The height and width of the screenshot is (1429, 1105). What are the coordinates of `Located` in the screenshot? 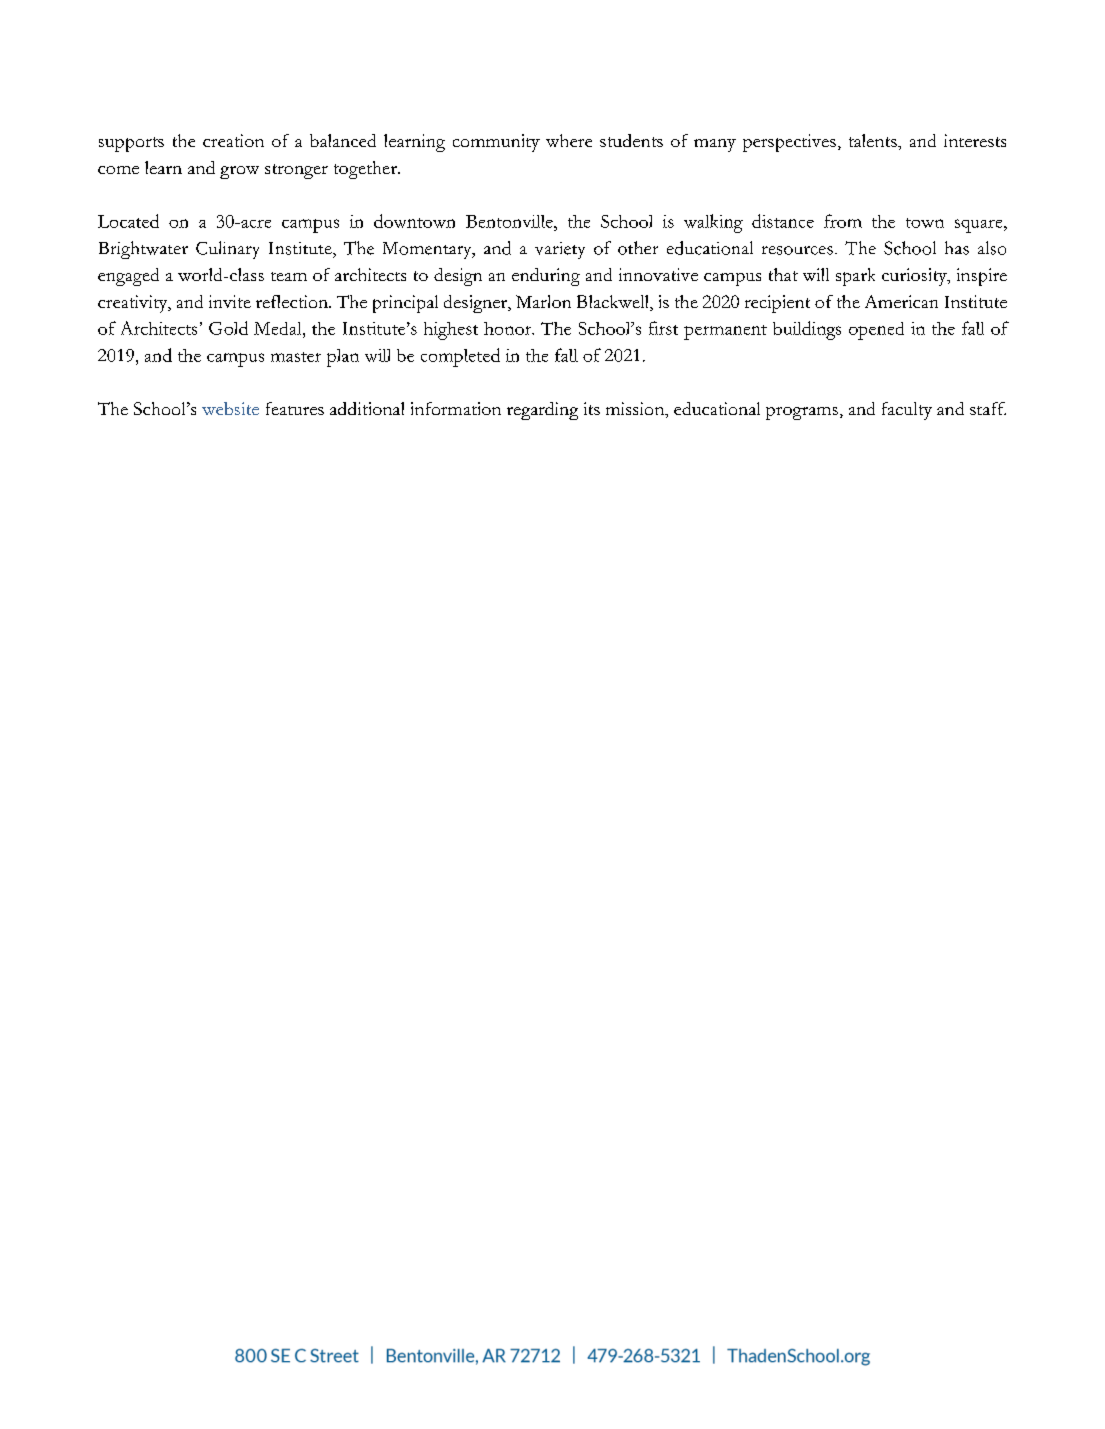 It's located at (128, 221).
